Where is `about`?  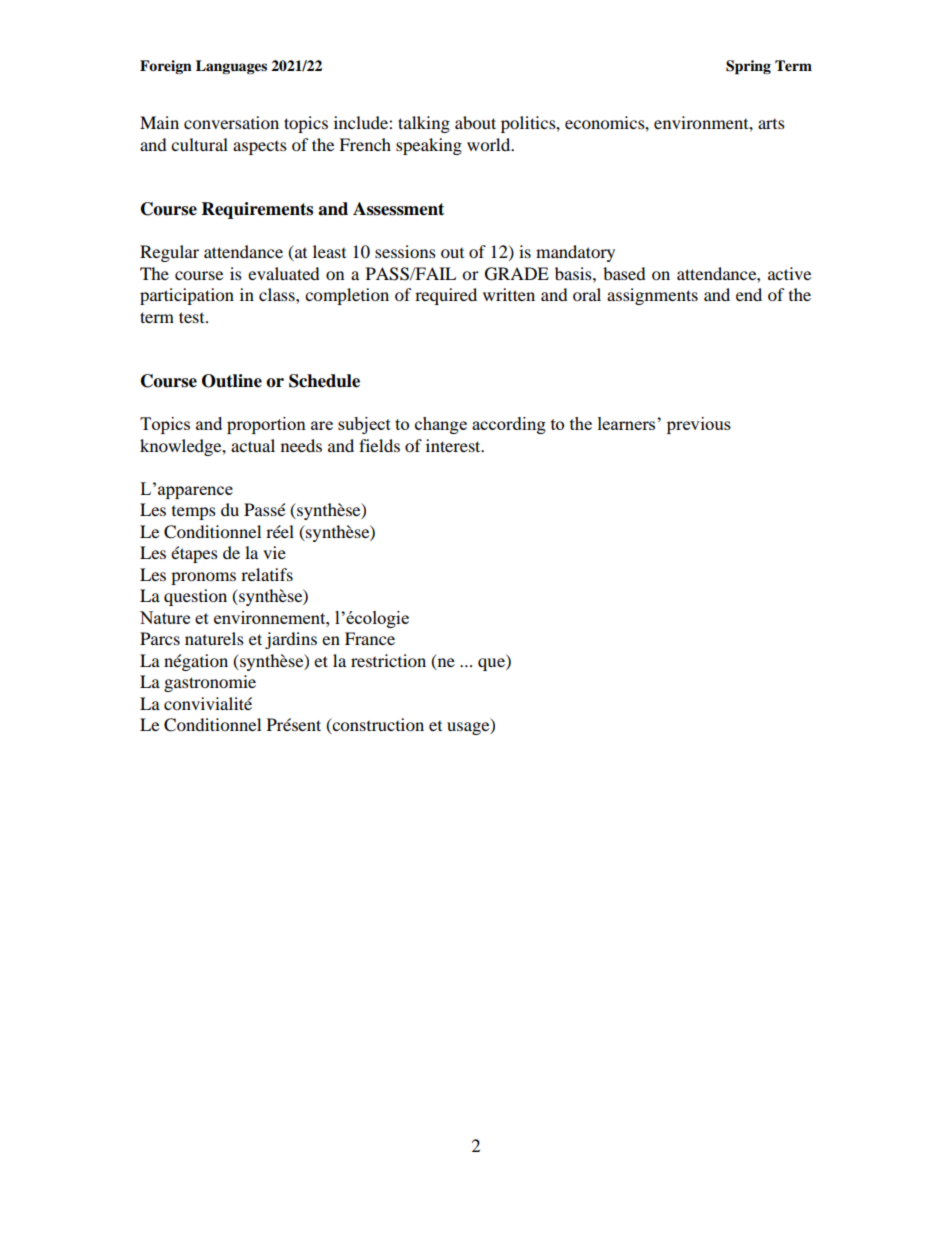
about is located at coordinates (475, 122).
